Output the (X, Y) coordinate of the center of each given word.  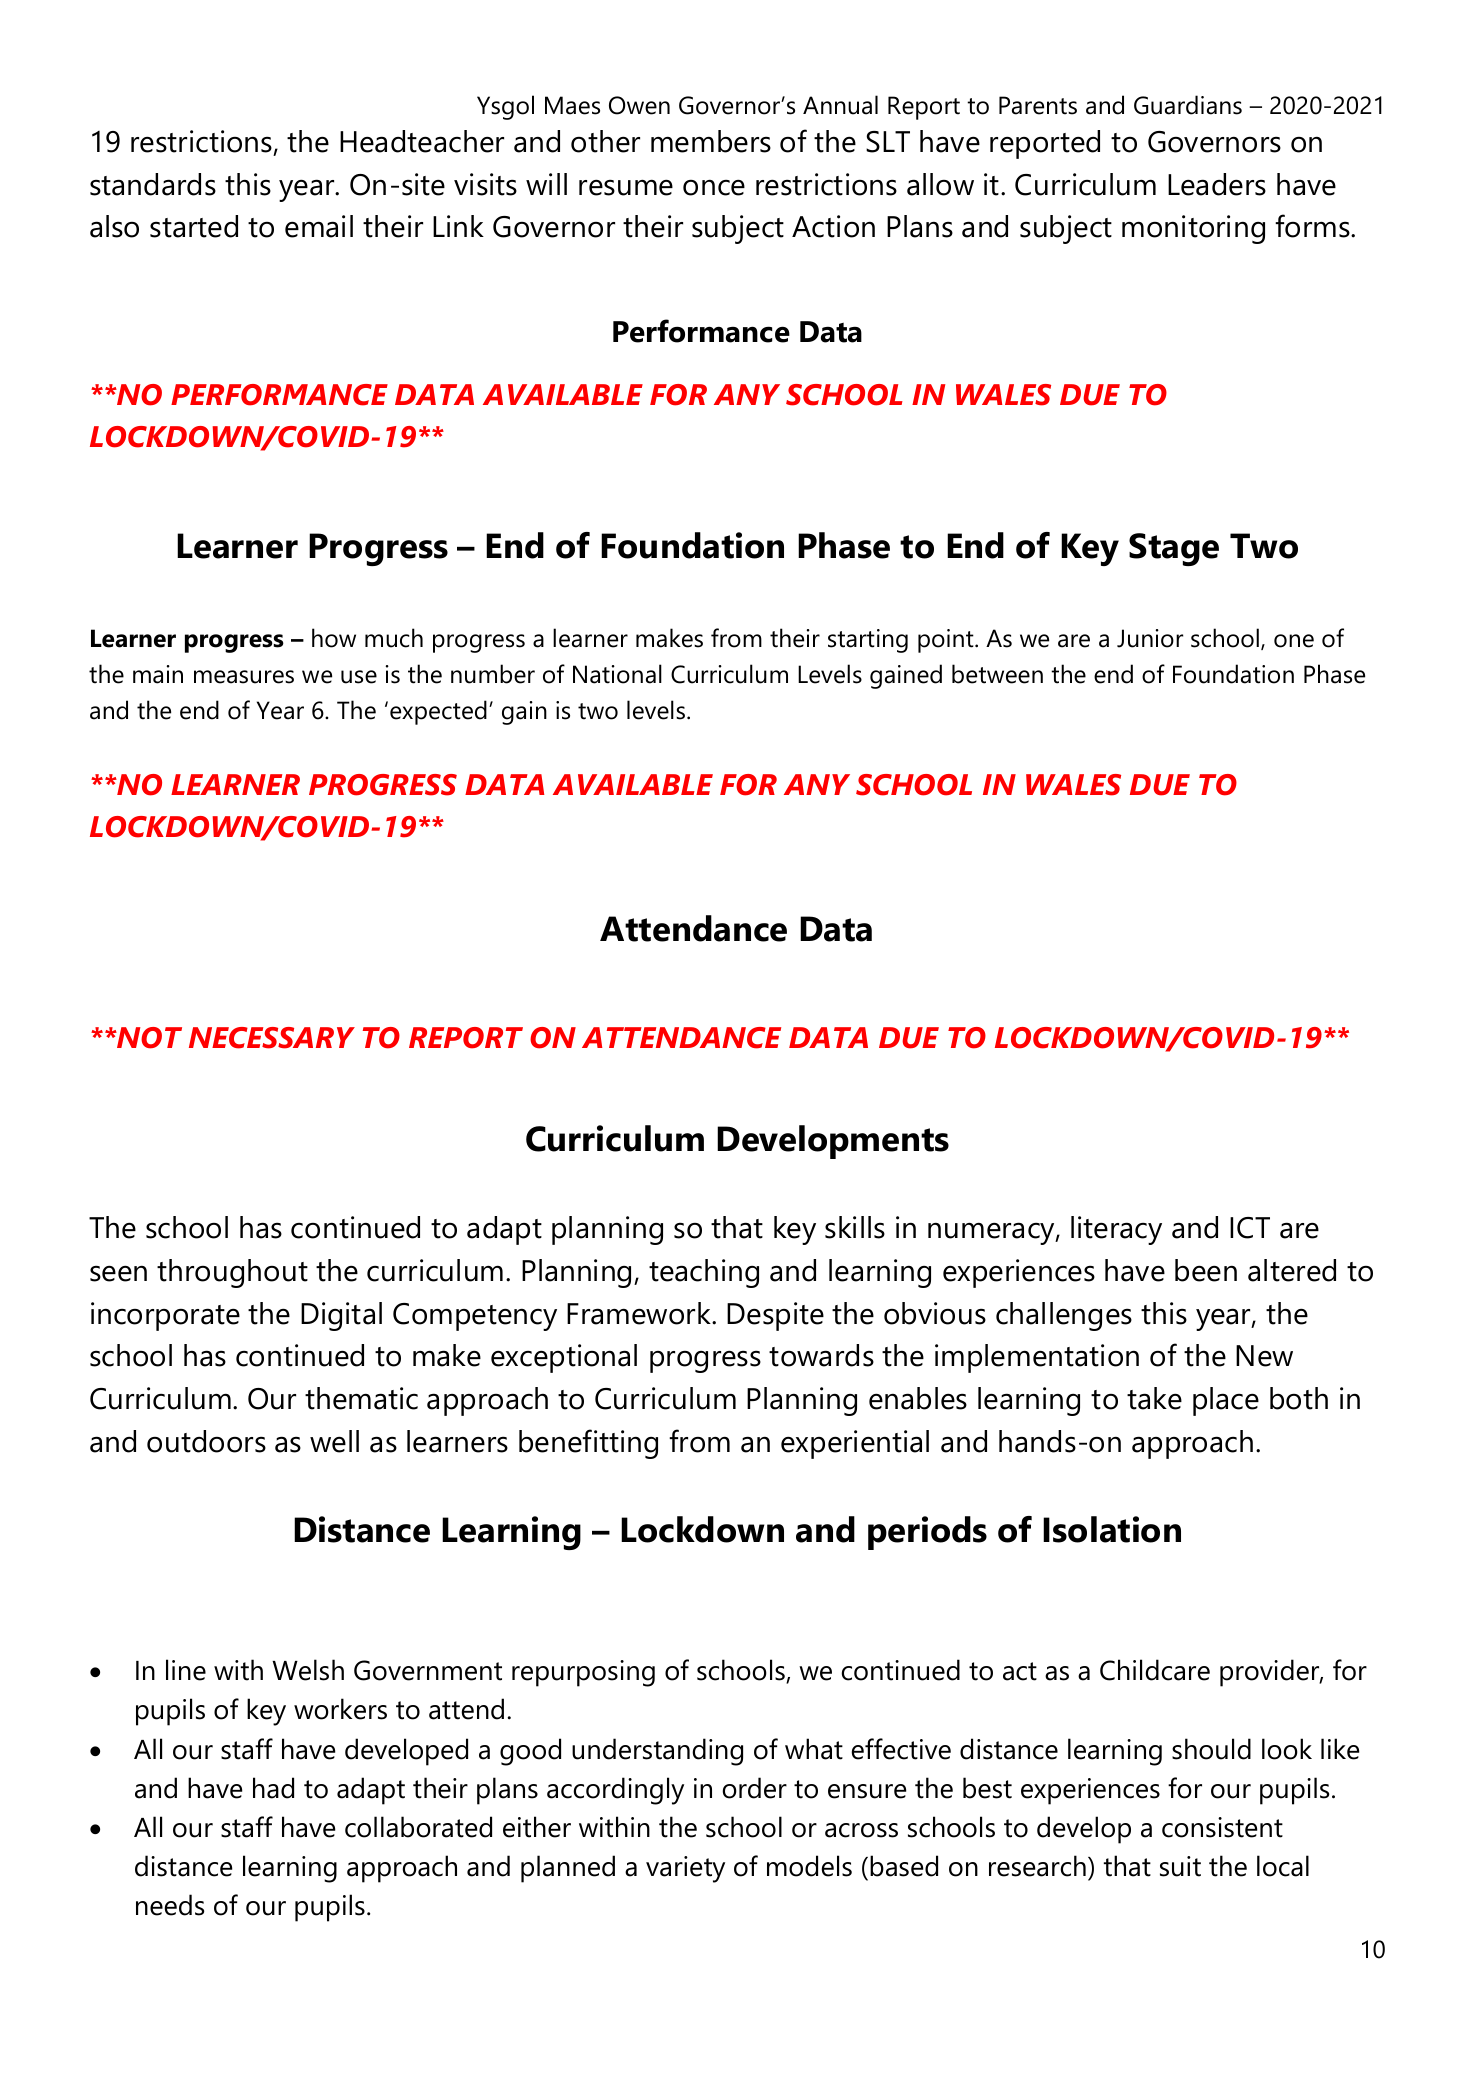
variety (685, 1869)
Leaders (1217, 184)
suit (1180, 1866)
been (1206, 1270)
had (273, 1788)
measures (244, 677)
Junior (1150, 638)
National (617, 674)
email (319, 226)
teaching (704, 1273)
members (711, 141)
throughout (232, 1273)
